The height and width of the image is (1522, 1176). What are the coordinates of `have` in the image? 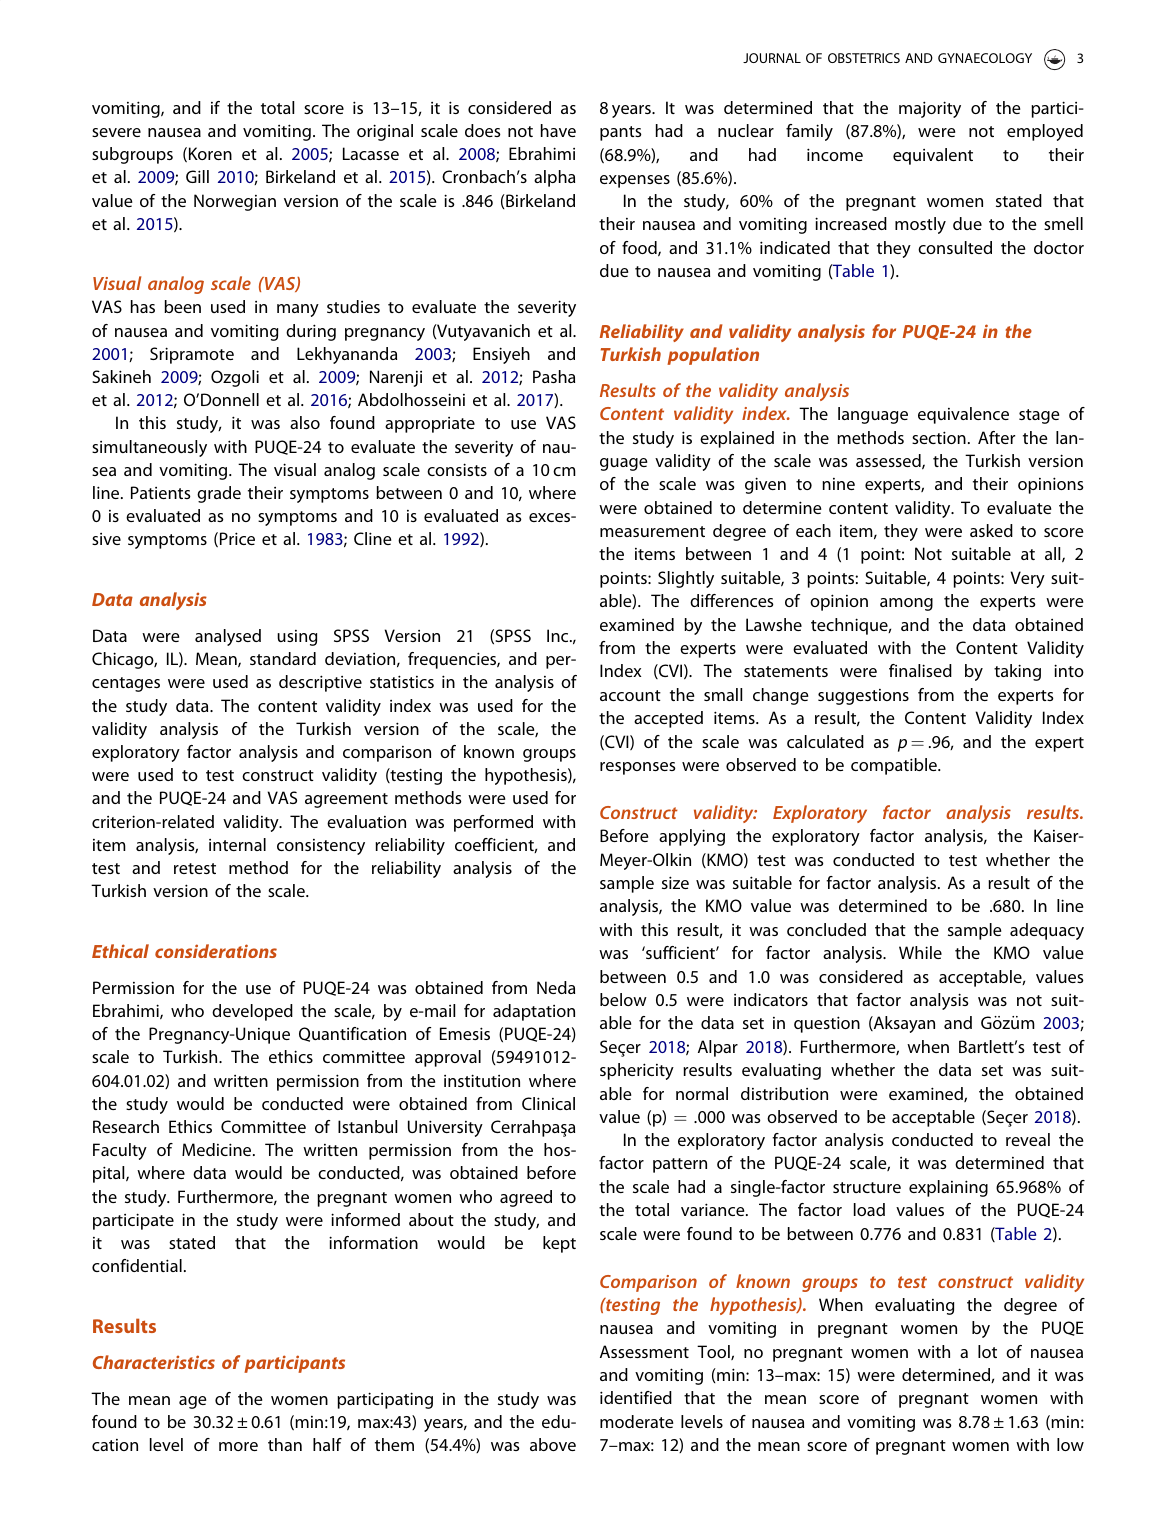 It's located at (558, 130).
